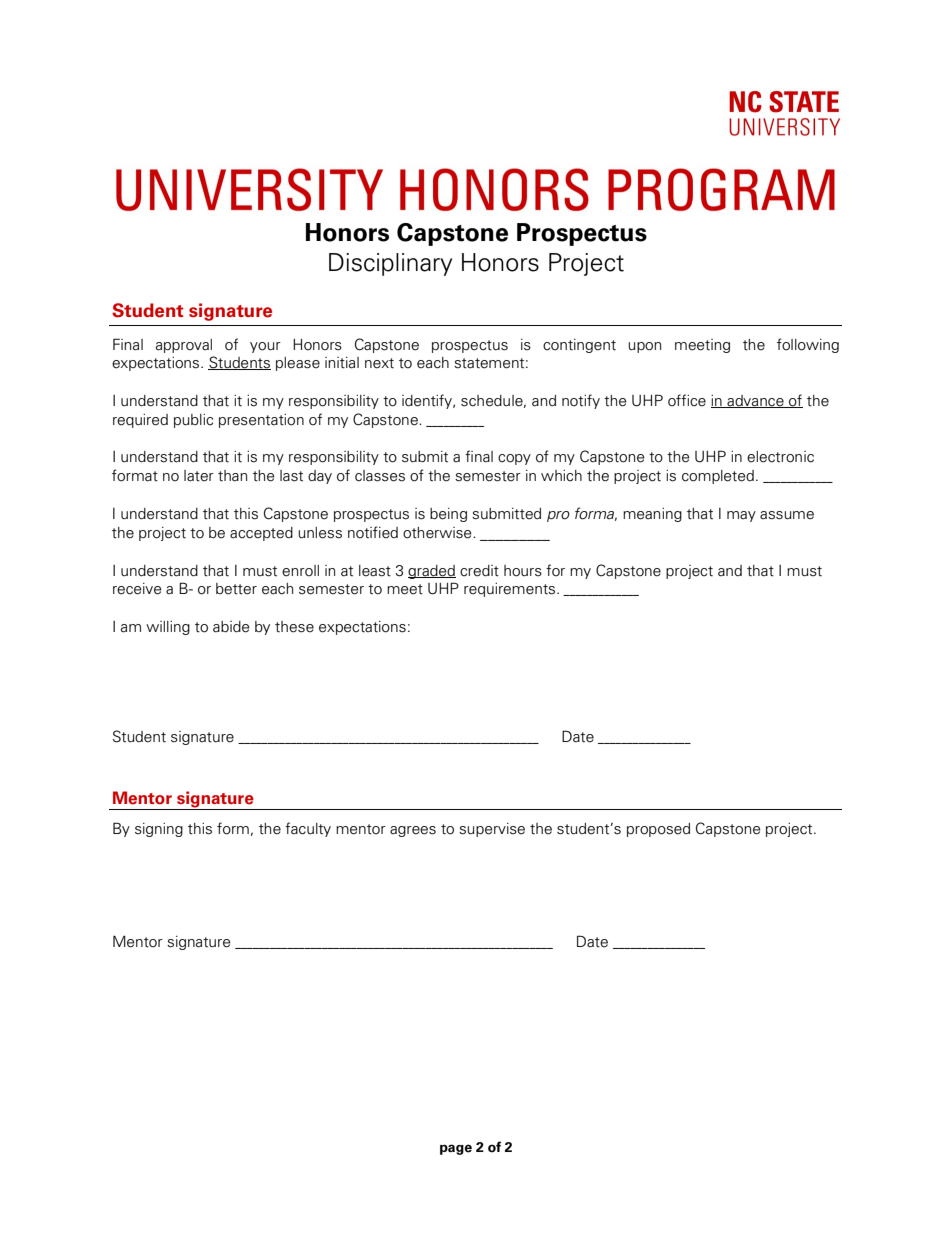 The height and width of the image is (1233, 952). What do you see at coordinates (232, 476) in the image?
I see `than` at bounding box center [232, 476].
